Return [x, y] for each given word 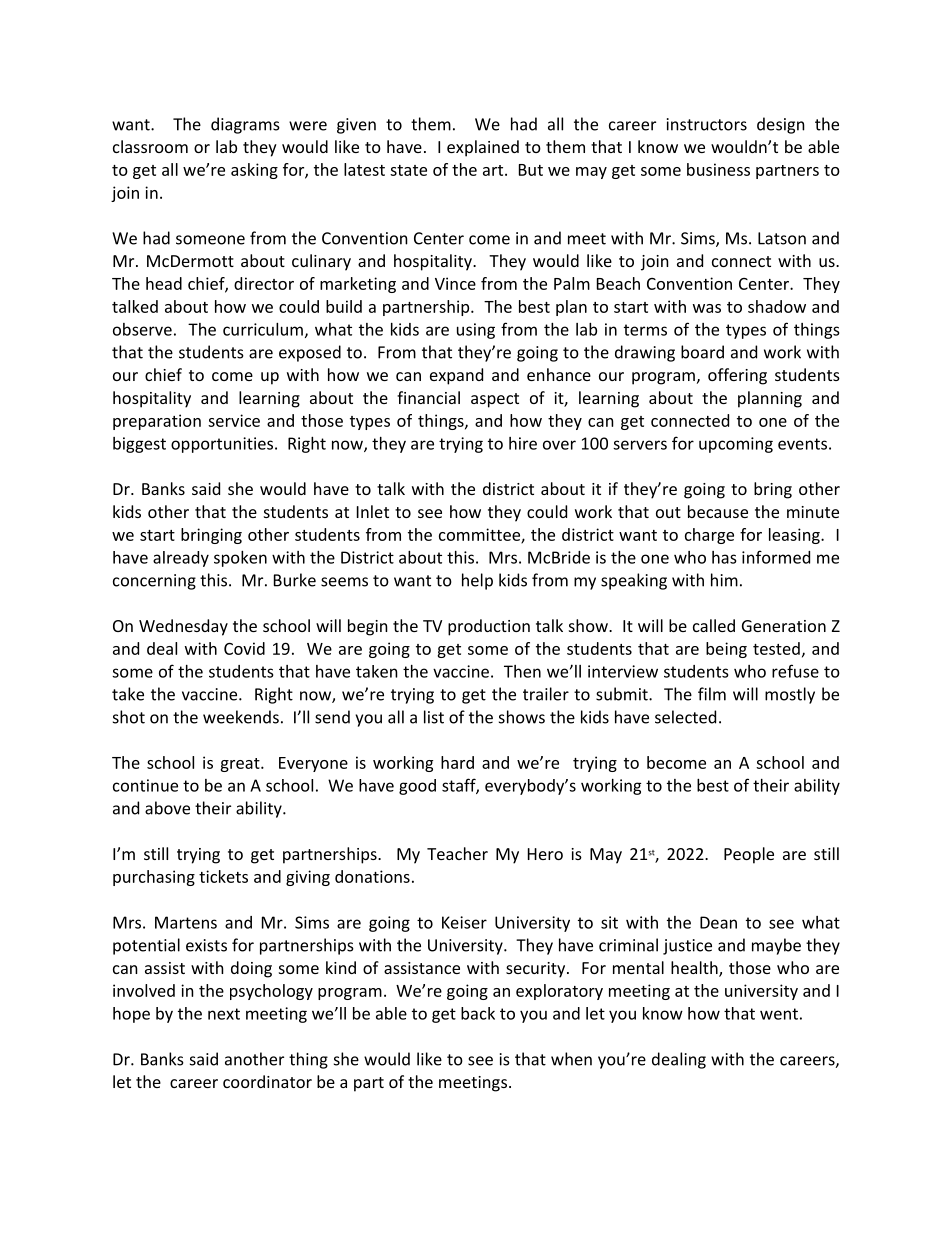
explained [483, 148]
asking [254, 171]
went [779, 1014]
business [718, 169]
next [224, 1014]
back [478, 1013]
